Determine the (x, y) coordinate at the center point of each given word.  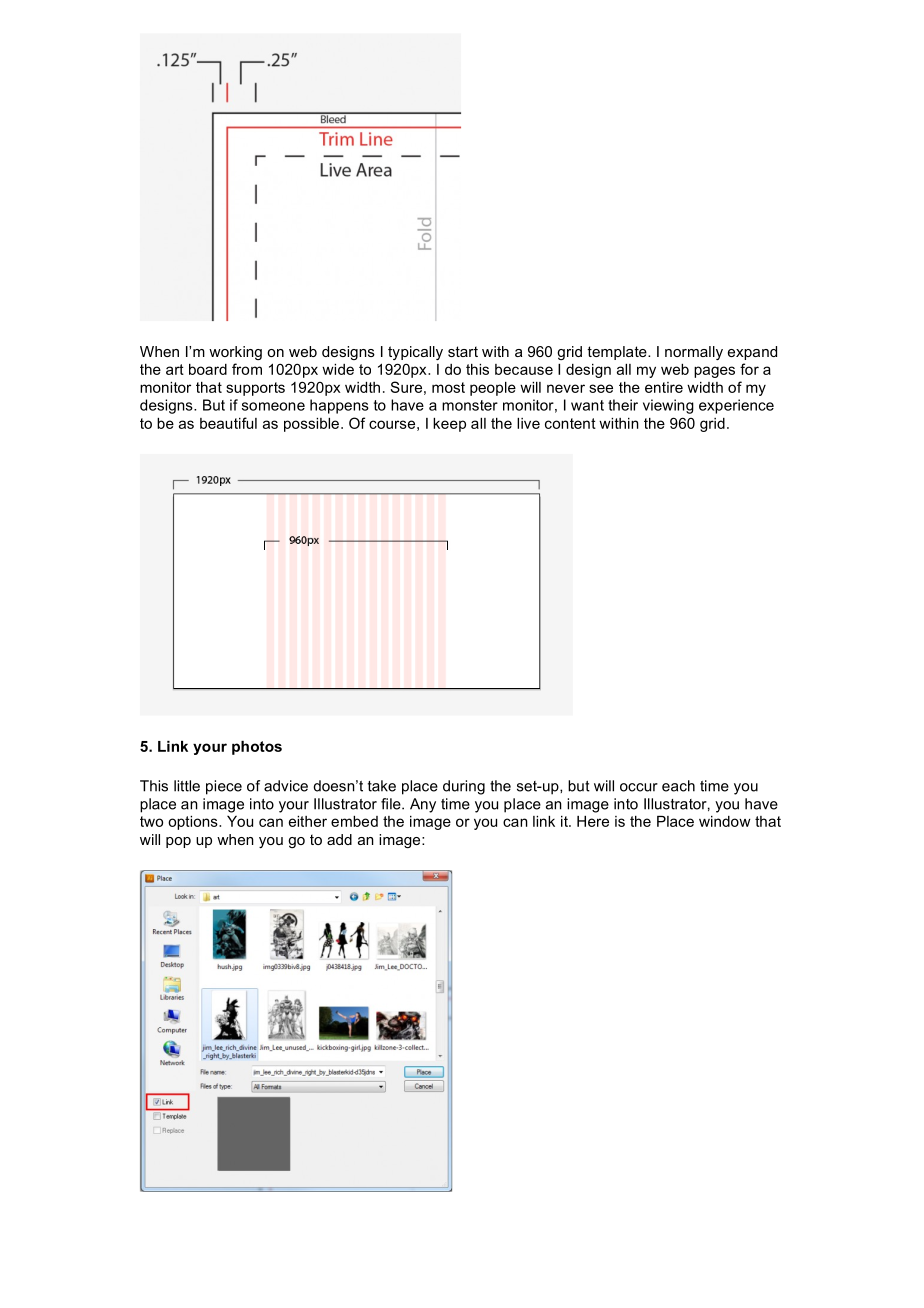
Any (423, 805)
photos (257, 748)
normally (694, 353)
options (194, 823)
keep (449, 425)
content (570, 423)
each (678, 786)
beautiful (228, 423)
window (725, 821)
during (464, 787)
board (208, 369)
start (463, 351)
